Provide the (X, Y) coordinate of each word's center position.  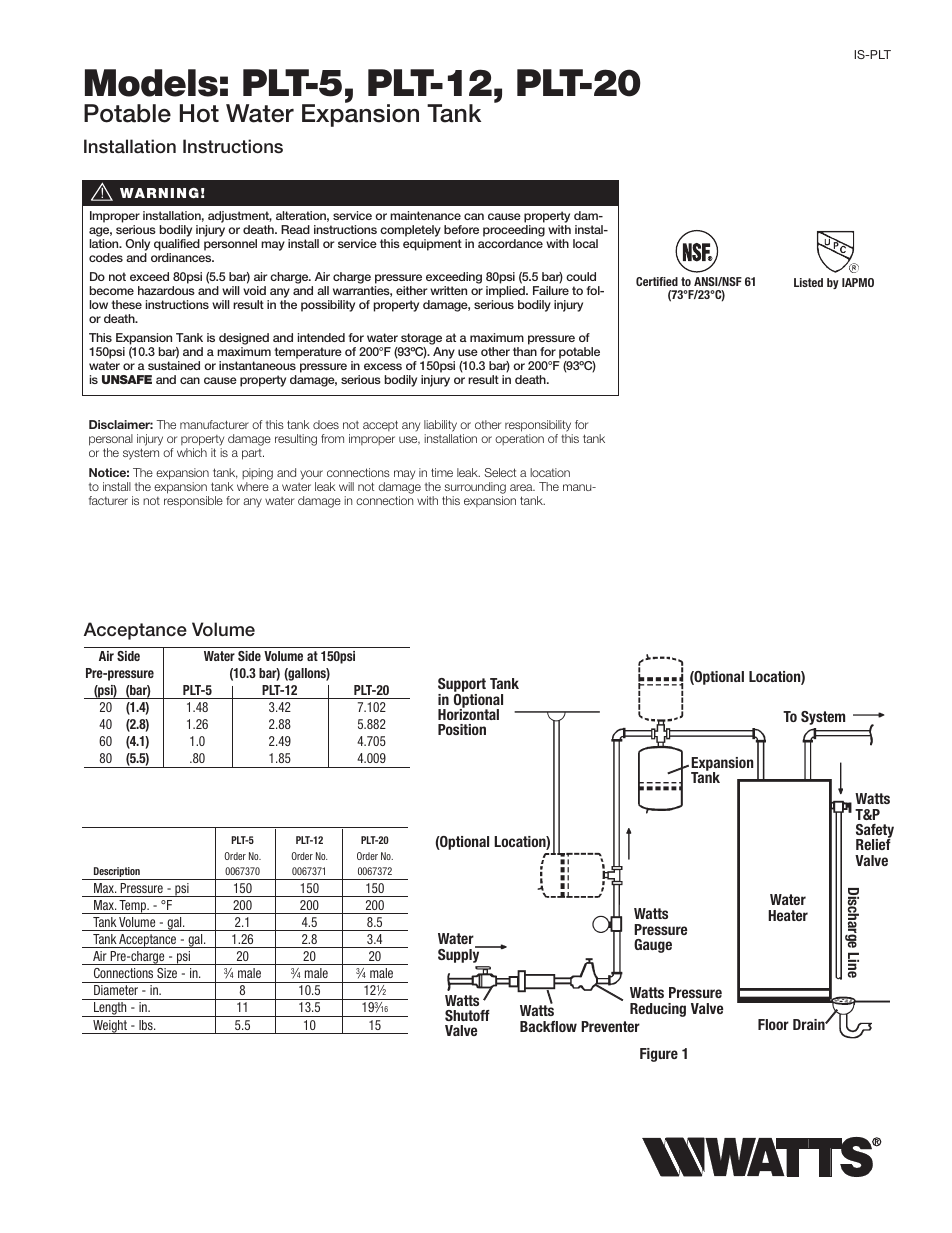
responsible (193, 502)
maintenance (425, 215)
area (522, 487)
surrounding (475, 488)
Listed (808, 282)
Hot (199, 113)
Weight (110, 1027)
